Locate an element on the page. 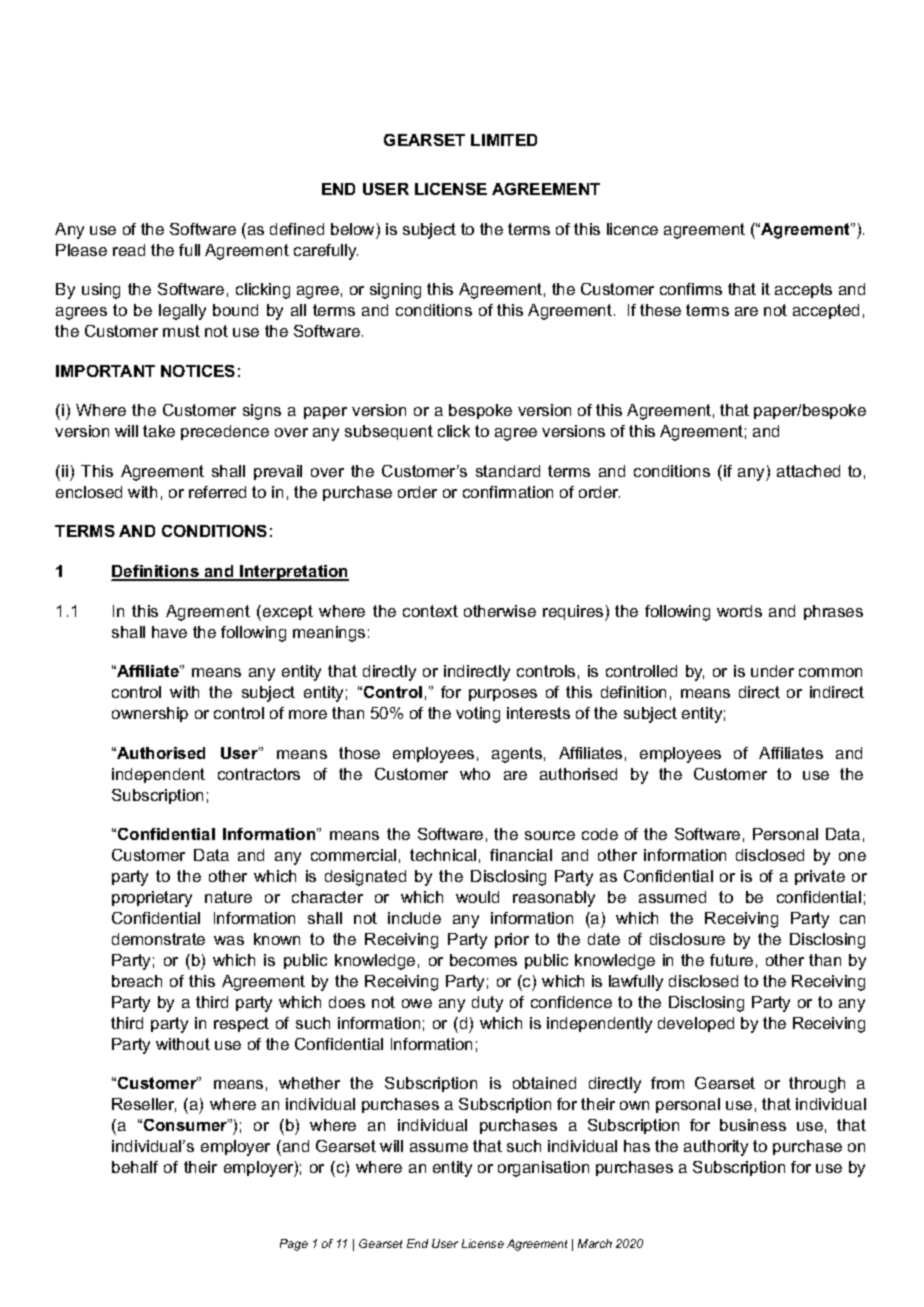  take is located at coordinates (159, 431).
